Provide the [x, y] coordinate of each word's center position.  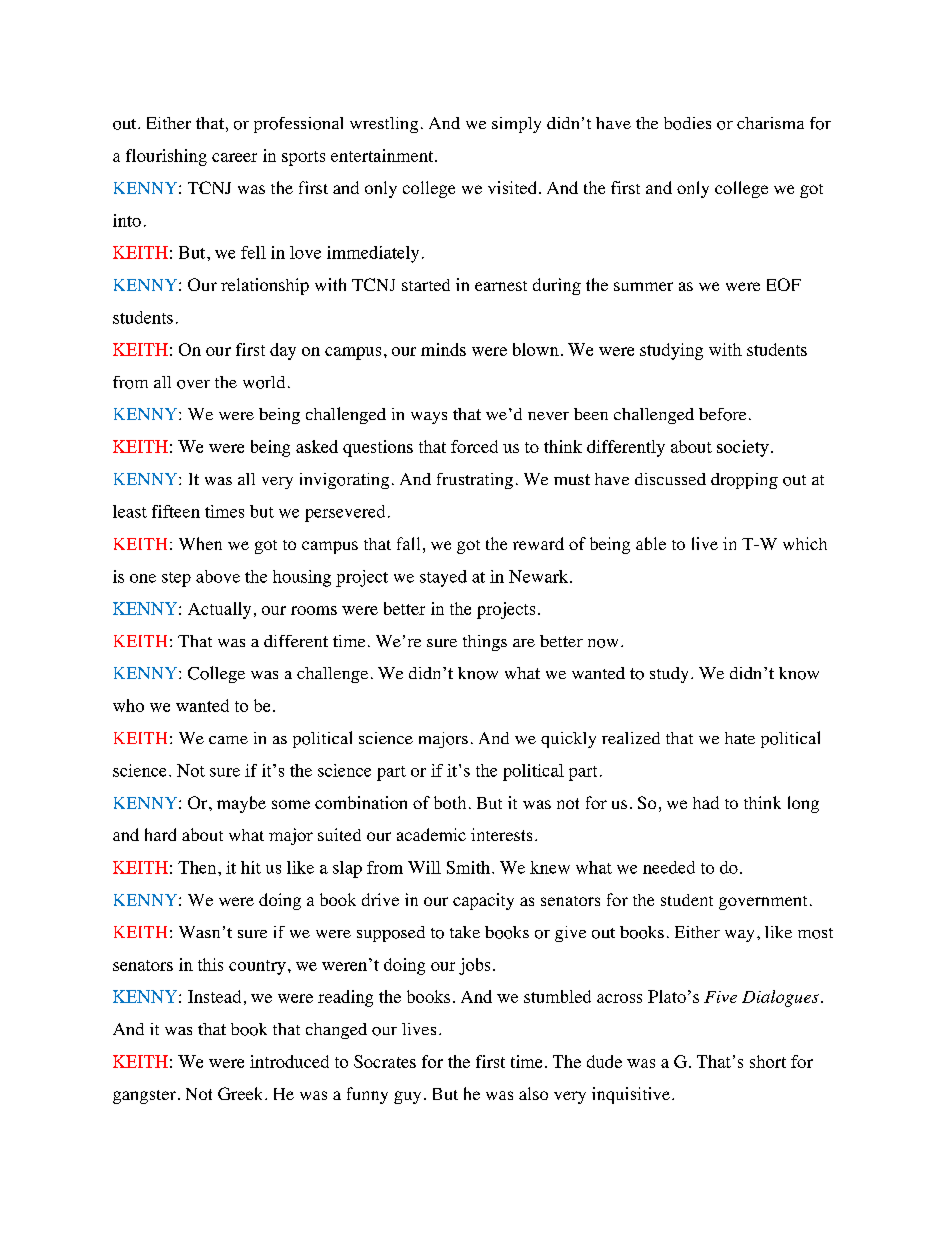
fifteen [176, 511]
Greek [242, 1093]
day [283, 351]
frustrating [475, 481]
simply [516, 125]
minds [443, 349]
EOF [784, 284]
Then [198, 867]
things [485, 643]
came [228, 740]
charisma [770, 123]
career [234, 157]
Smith [470, 867]
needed [669, 867]
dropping [744, 481]
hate [740, 738]
